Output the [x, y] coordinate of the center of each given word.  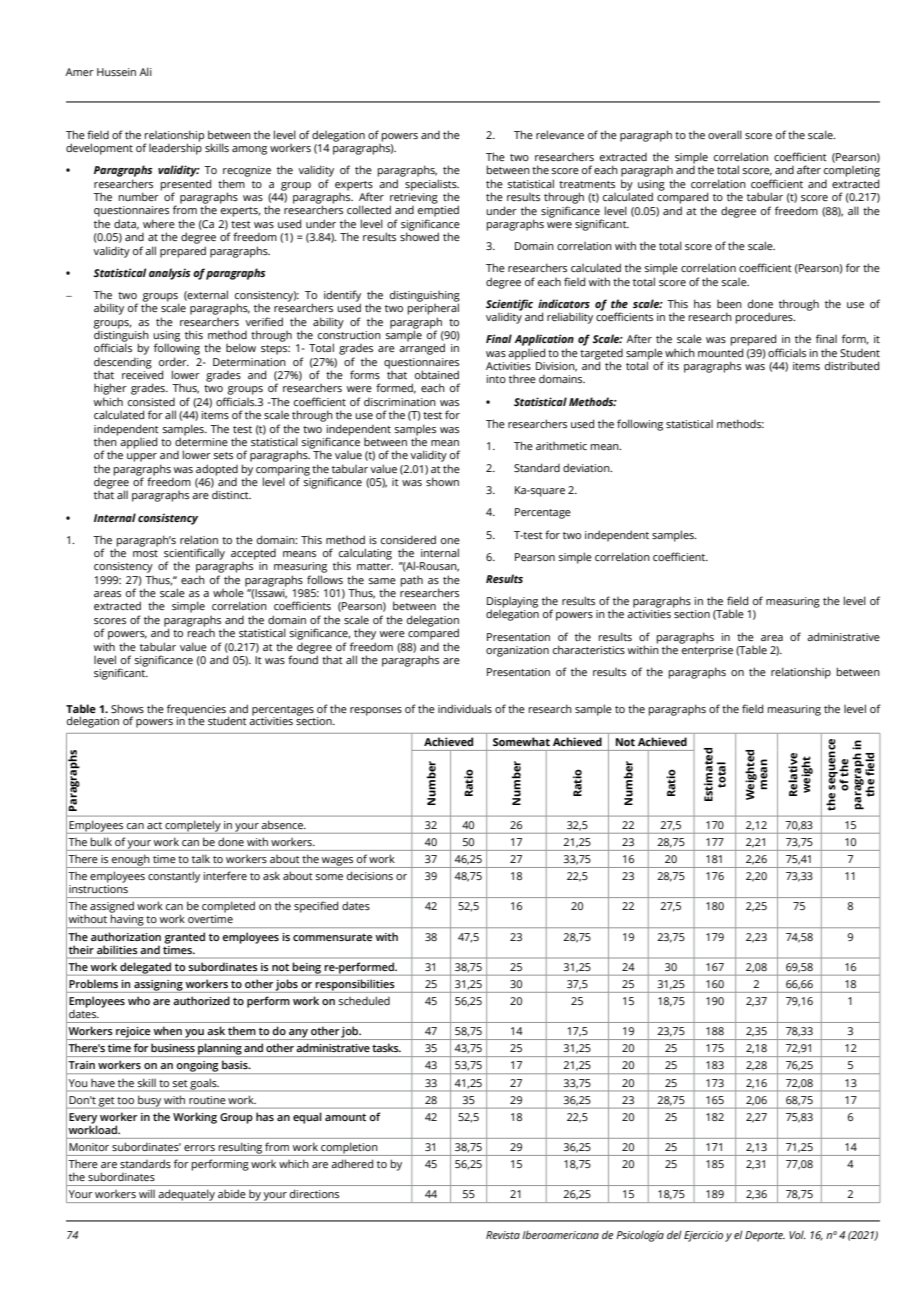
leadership [175, 148]
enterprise [706, 650]
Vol [797, 1234]
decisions [370, 875]
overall [725, 134]
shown [442, 481]
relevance [560, 134]
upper [142, 457]
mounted [720, 352]
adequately [187, 1196]
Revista [503, 1235]
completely [193, 827]
